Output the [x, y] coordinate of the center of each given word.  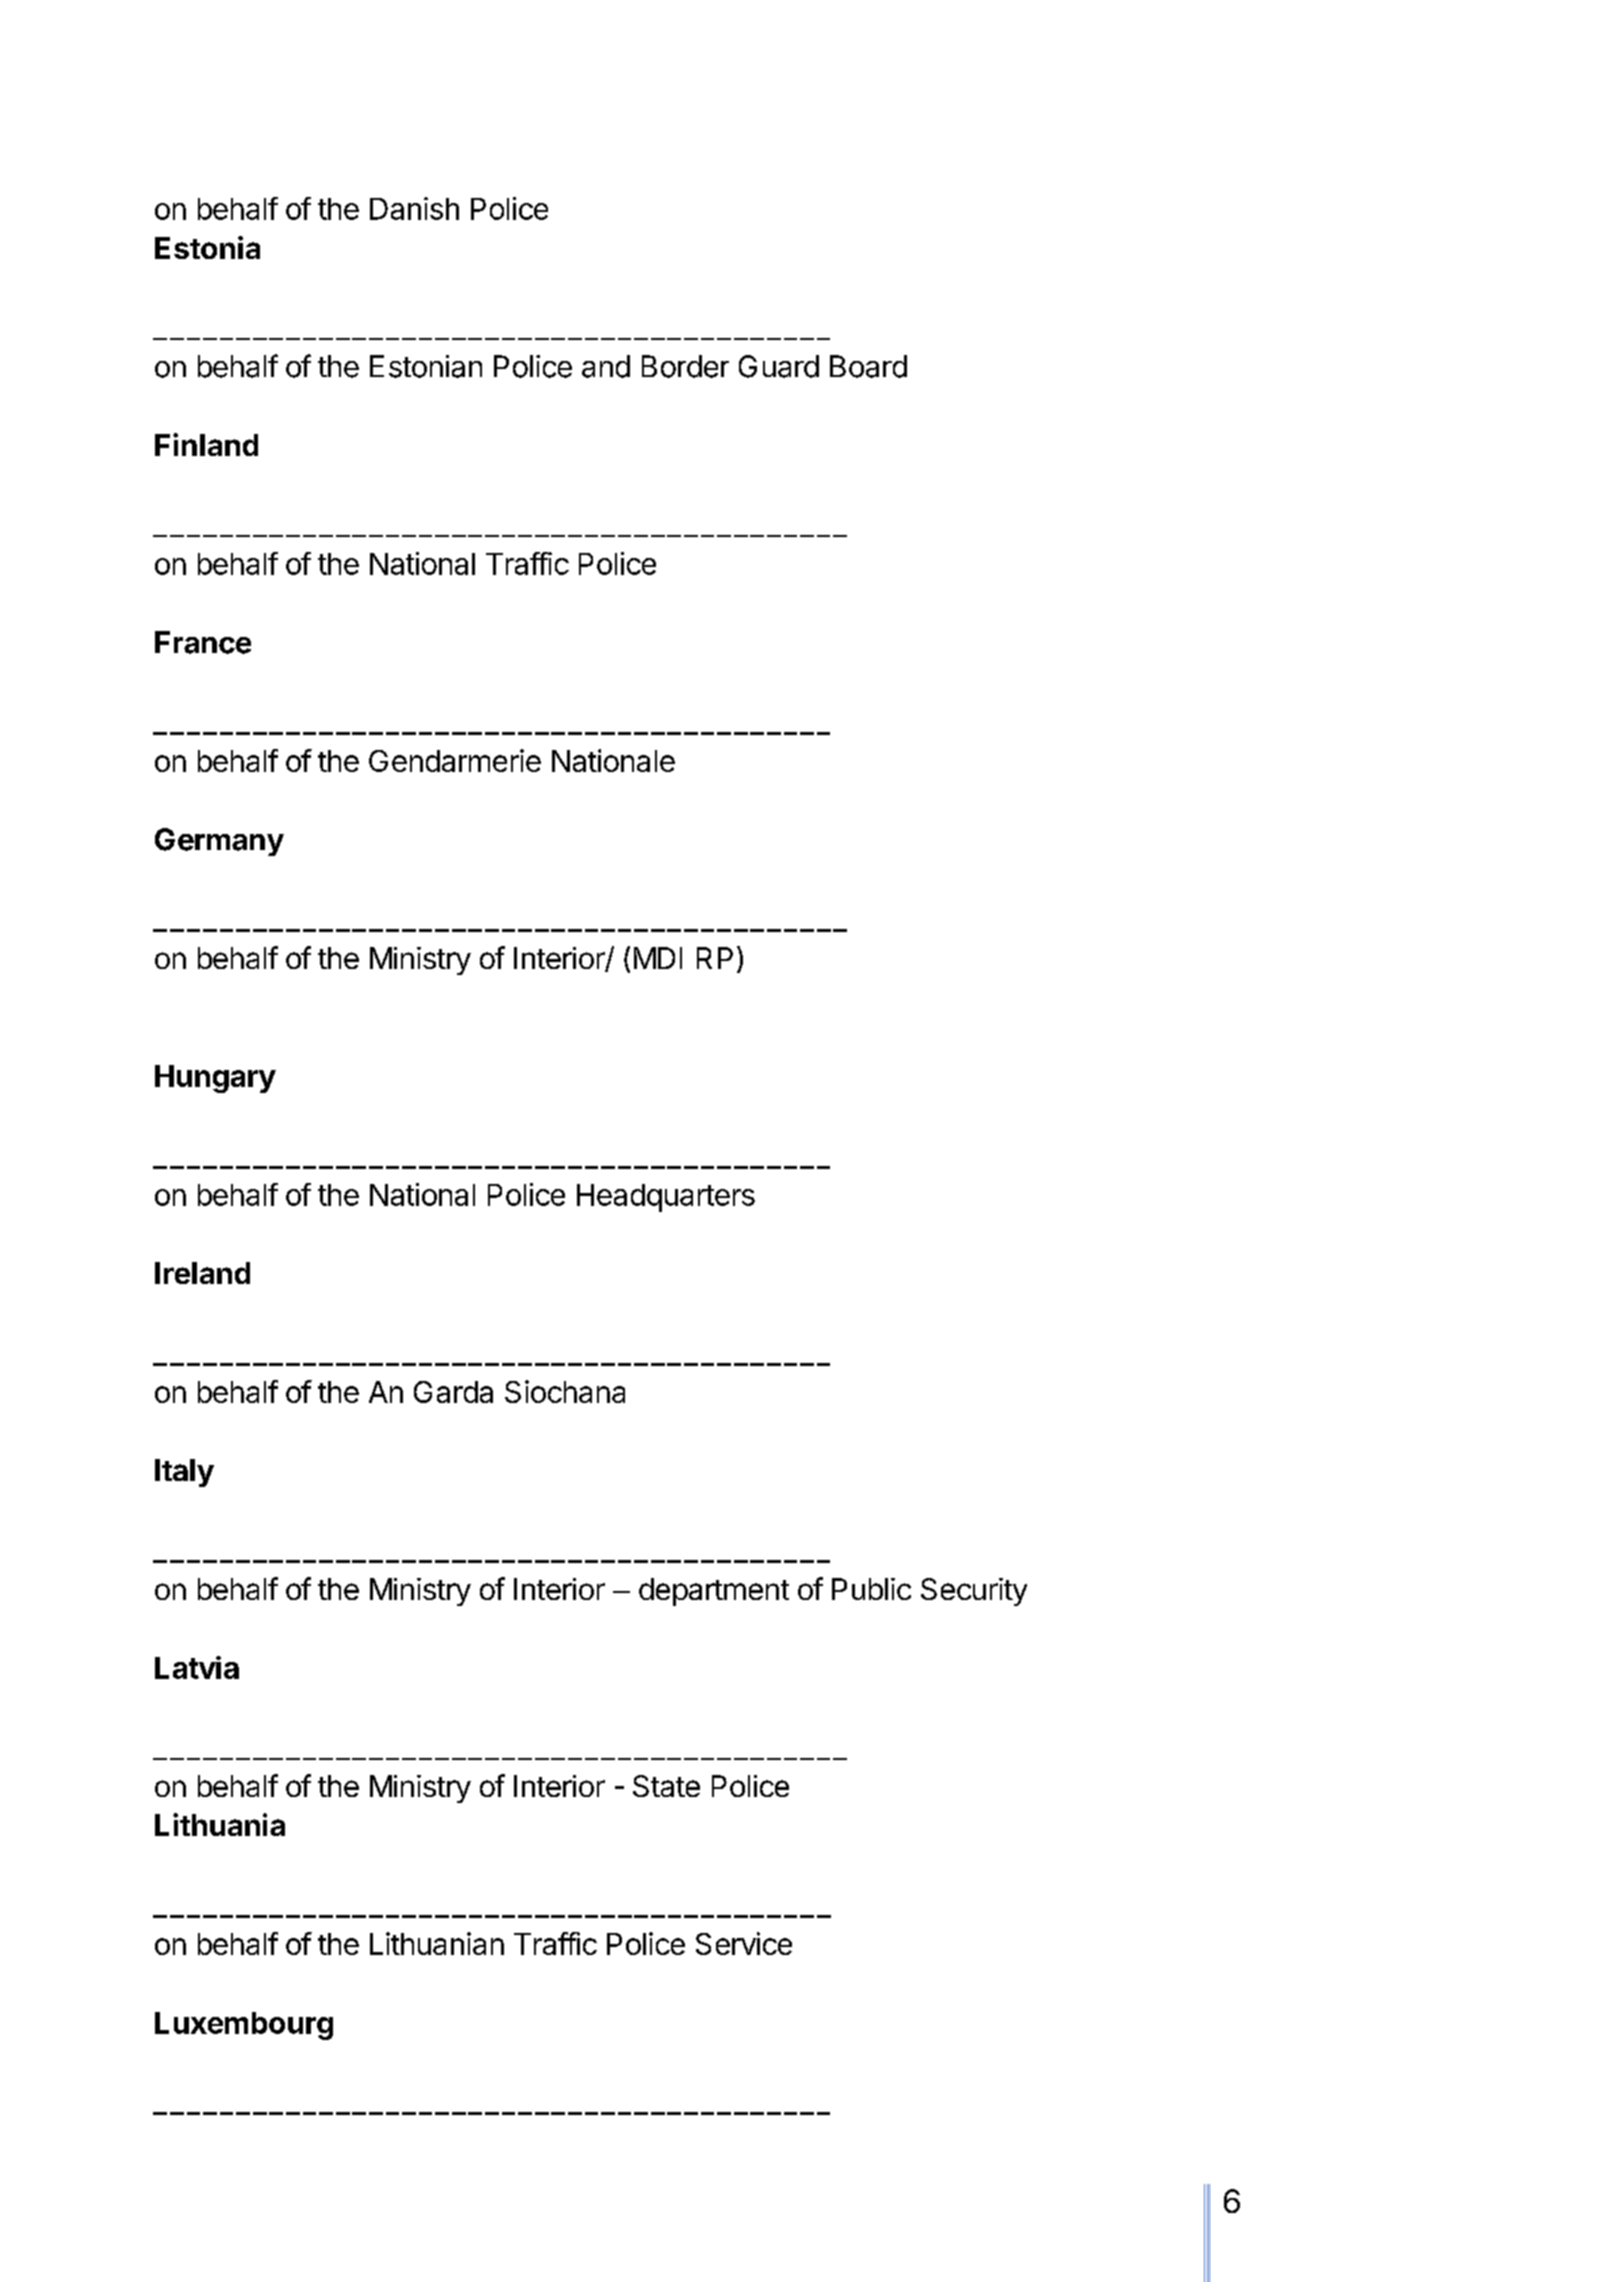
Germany [219, 842]
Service [744, 1943]
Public [871, 1589]
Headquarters [666, 1198]
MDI [658, 958]
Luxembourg [244, 2026]
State [666, 1786]
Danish [414, 208]
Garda [453, 1392]
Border [685, 366]
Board [868, 366]
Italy [184, 1473]
